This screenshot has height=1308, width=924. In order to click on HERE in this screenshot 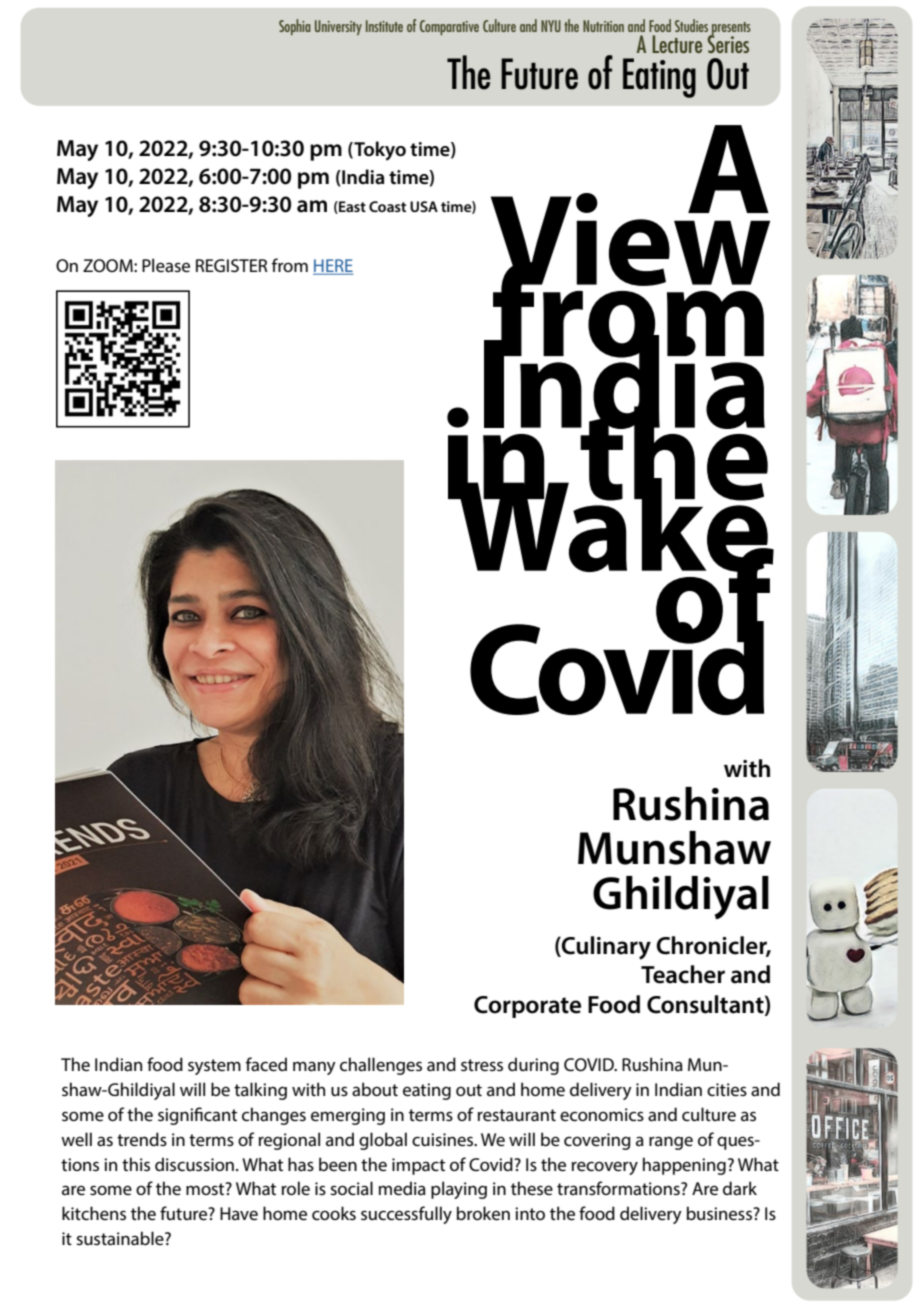, I will do `click(333, 267)`.
